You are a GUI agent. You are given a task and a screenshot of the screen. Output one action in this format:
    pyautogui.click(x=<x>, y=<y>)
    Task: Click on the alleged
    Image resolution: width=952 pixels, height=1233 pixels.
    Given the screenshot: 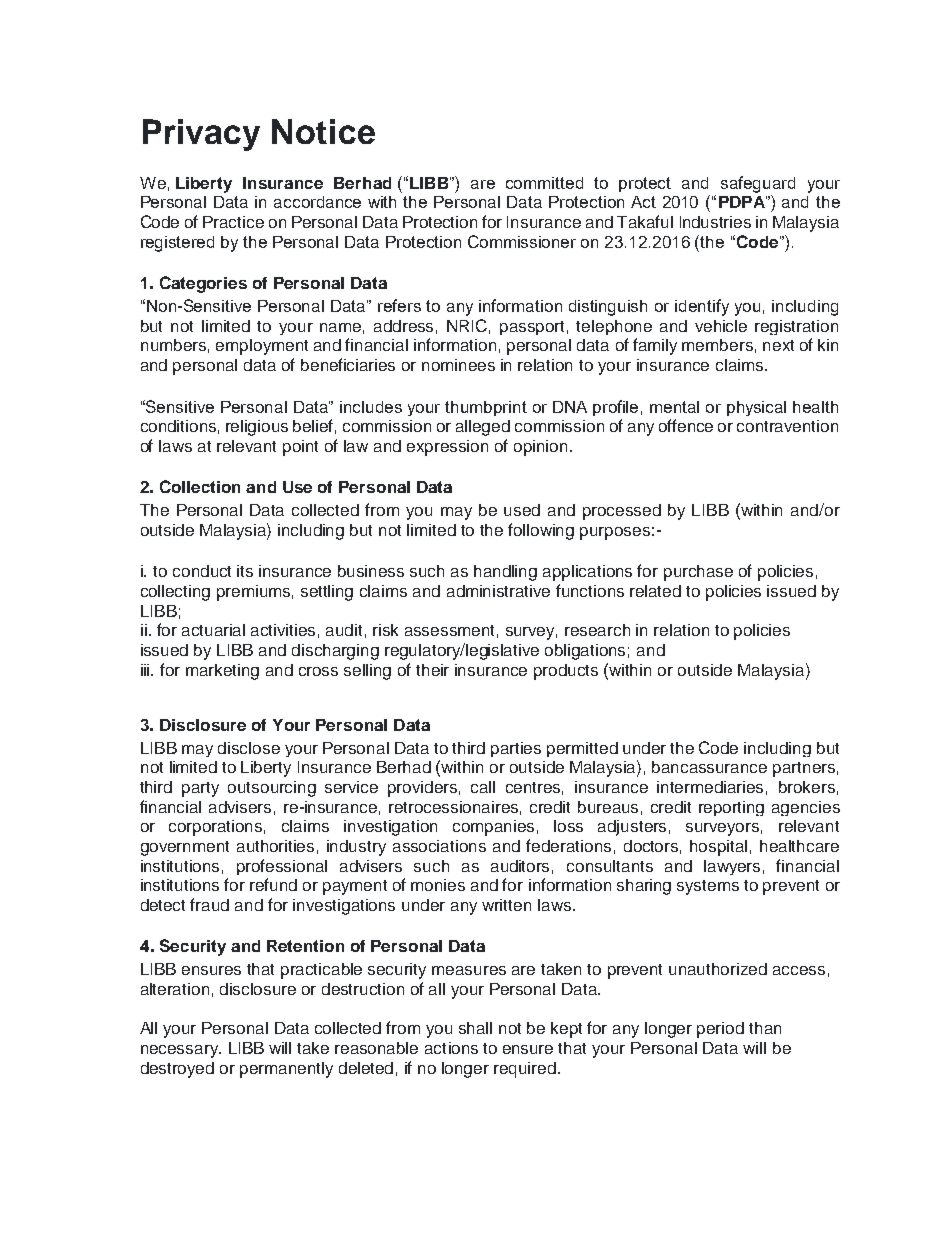 What is the action you would take?
    pyautogui.click(x=483, y=428)
